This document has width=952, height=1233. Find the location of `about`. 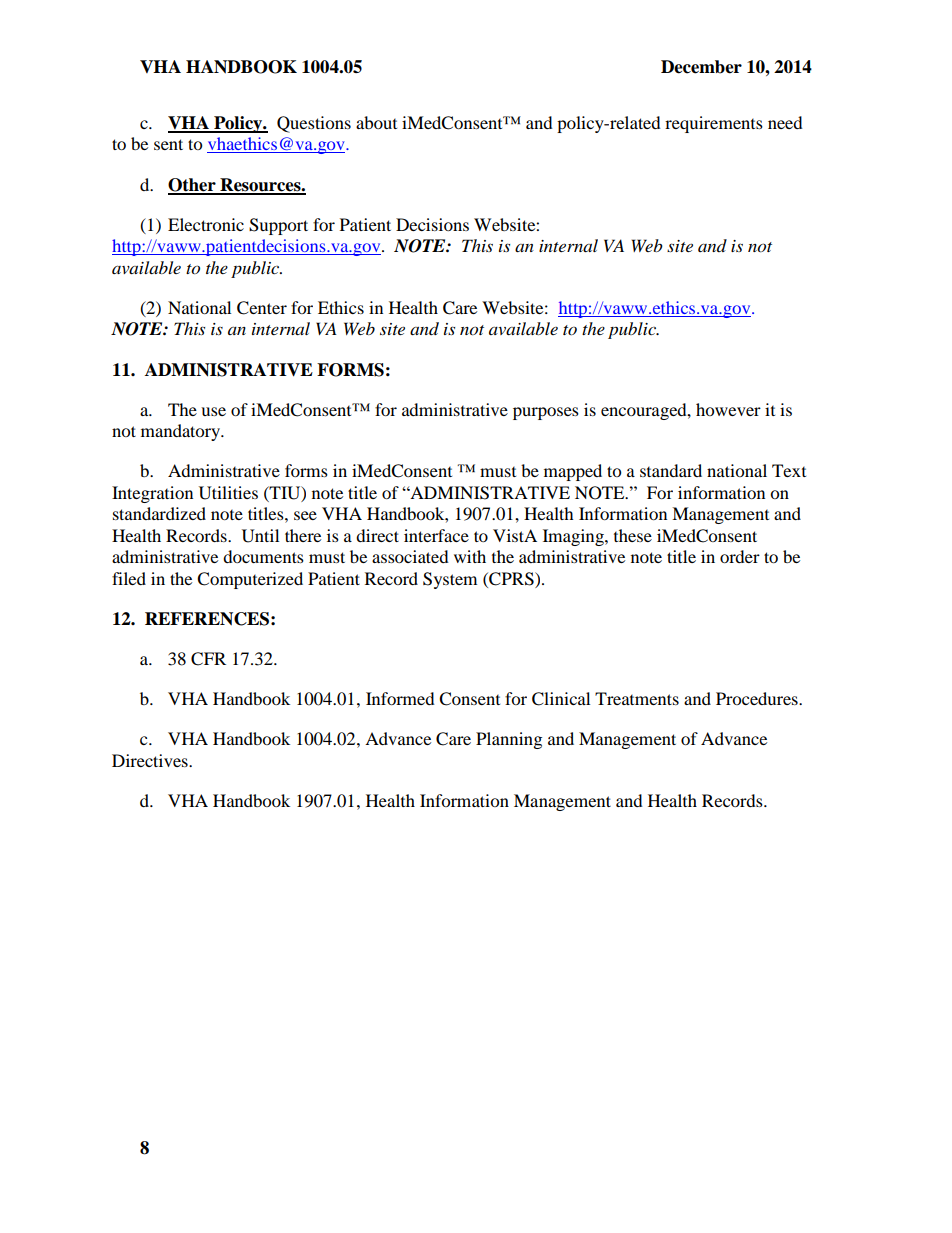

about is located at coordinates (376, 122).
